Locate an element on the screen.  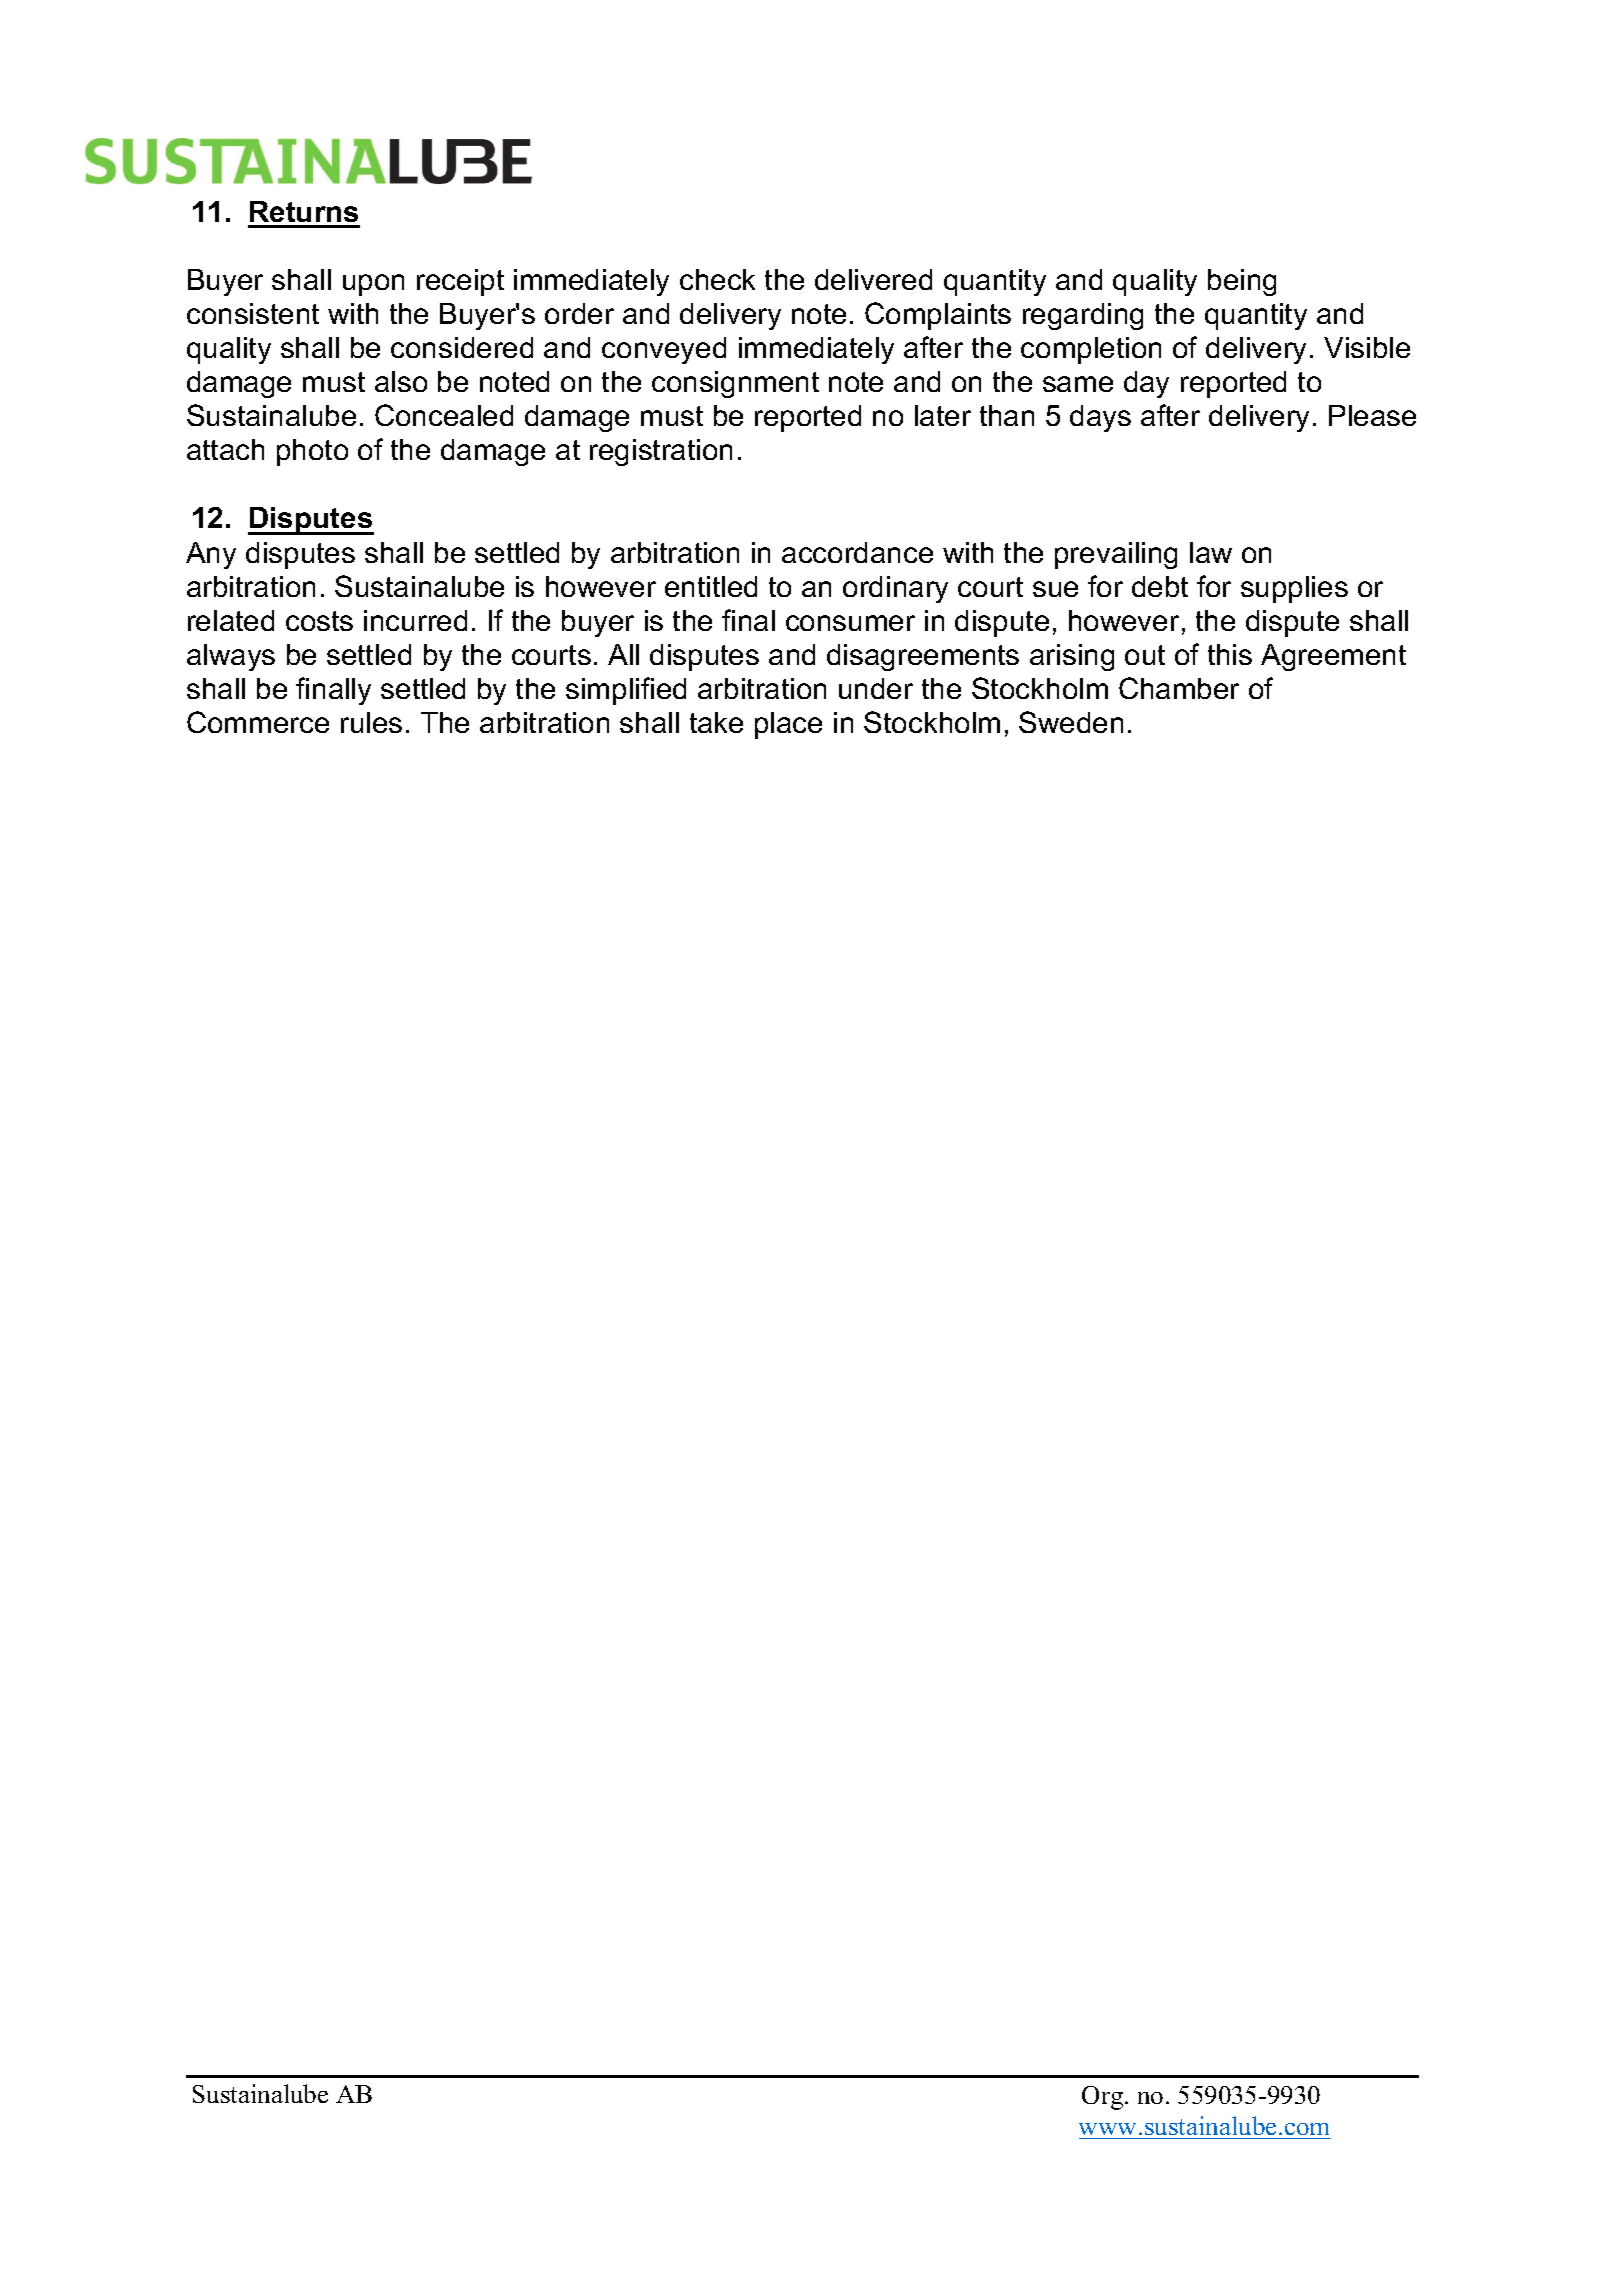
upon is located at coordinates (373, 285).
